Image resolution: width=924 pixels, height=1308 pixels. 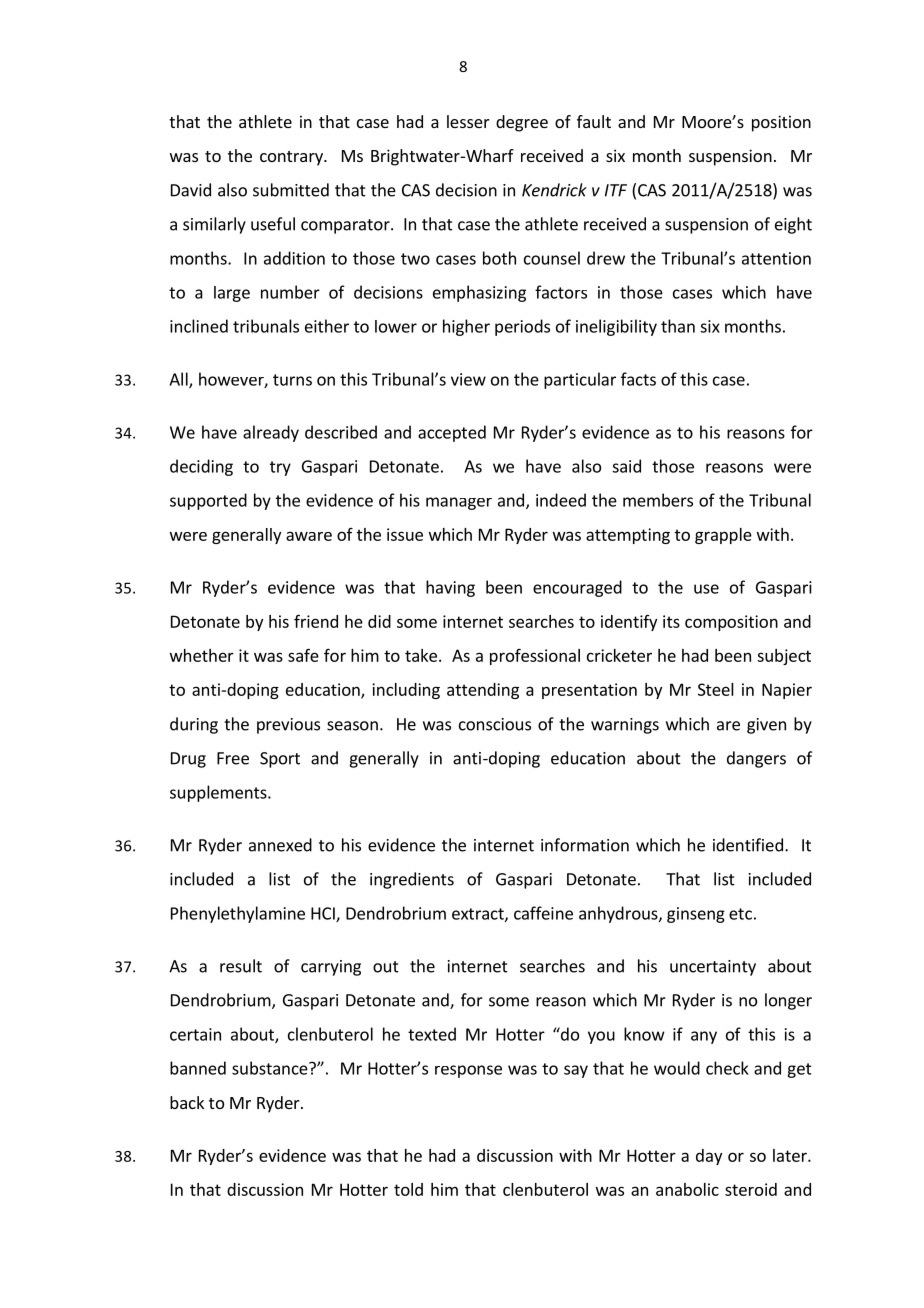 I want to click on eight, so click(x=793, y=225).
